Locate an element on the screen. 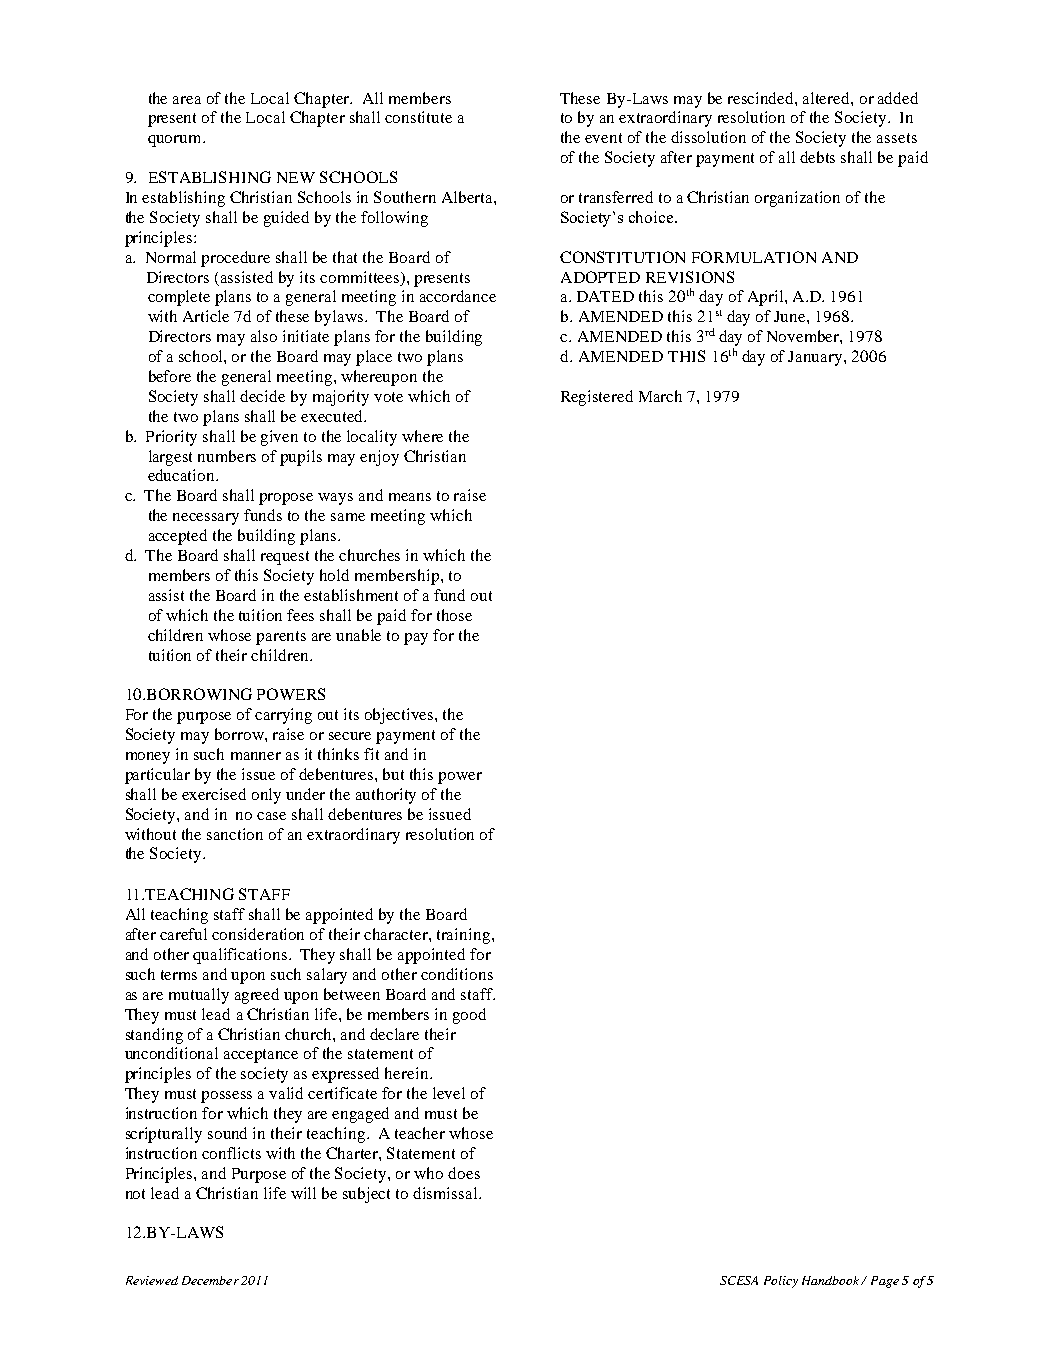  those is located at coordinates (454, 615).
